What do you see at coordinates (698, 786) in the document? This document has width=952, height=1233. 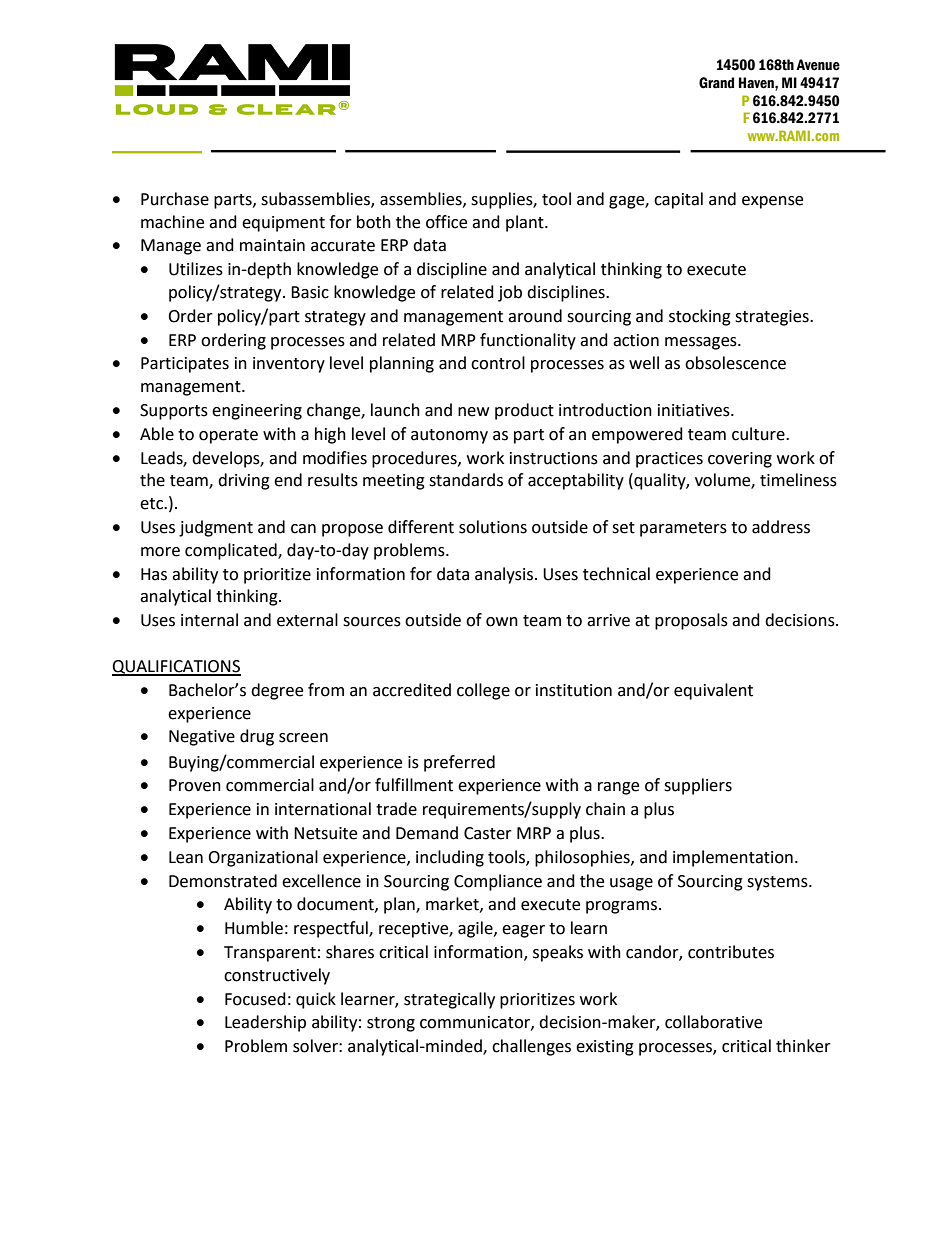 I see `suppliers` at bounding box center [698, 786].
